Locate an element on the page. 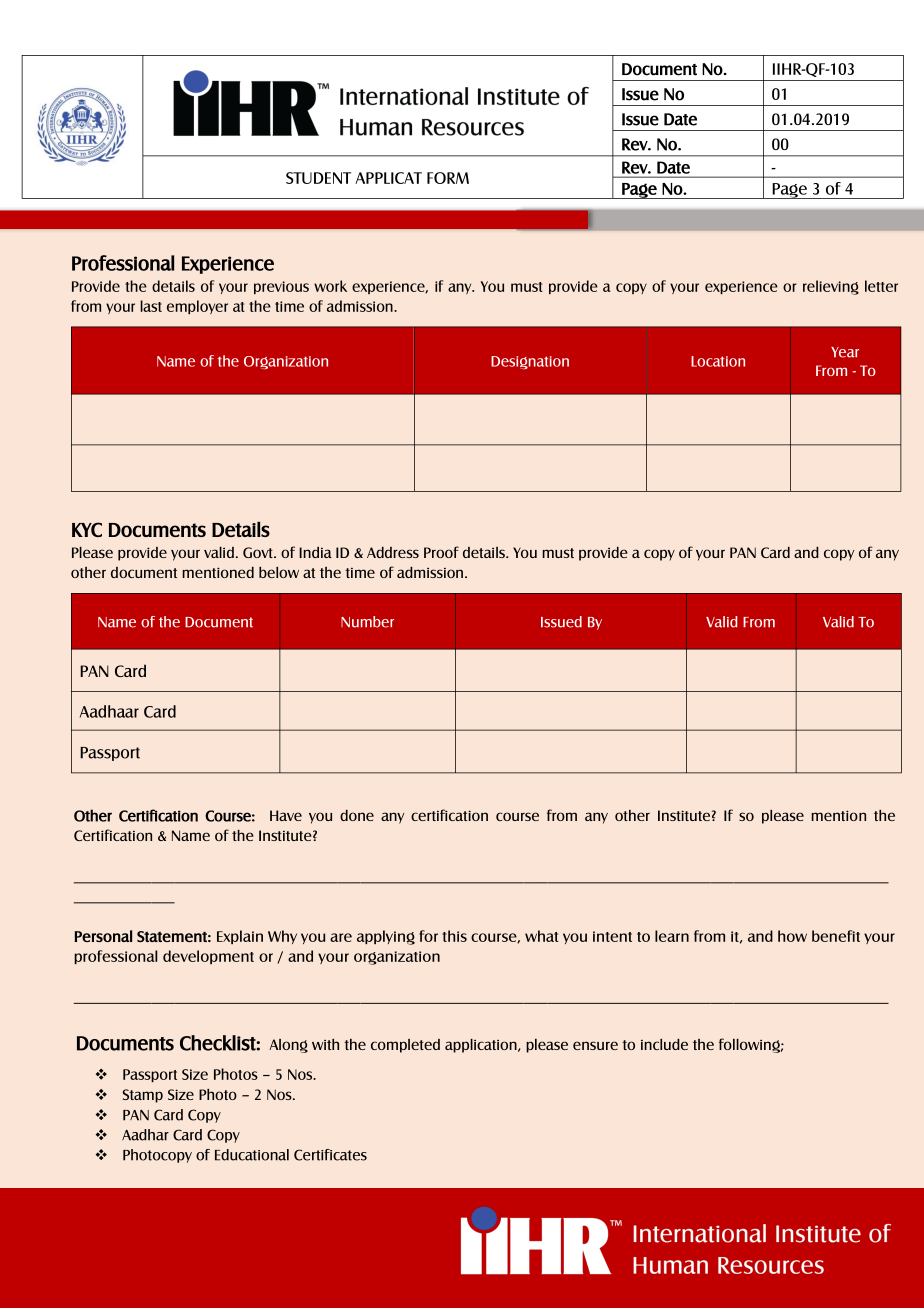  FORM is located at coordinates (448, 178).
